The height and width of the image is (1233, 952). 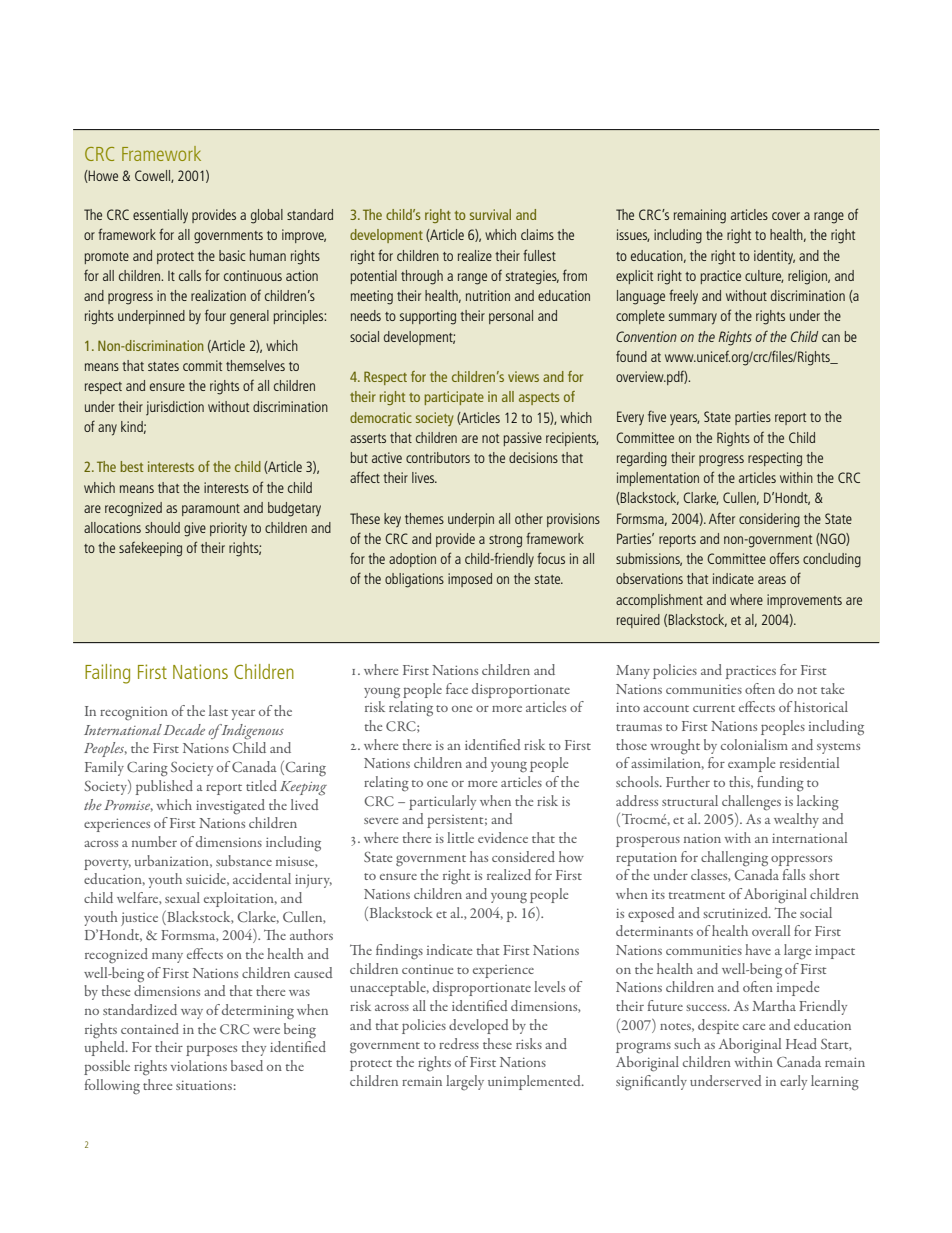 I want to click on redress, so click(x=459, y=1043).
